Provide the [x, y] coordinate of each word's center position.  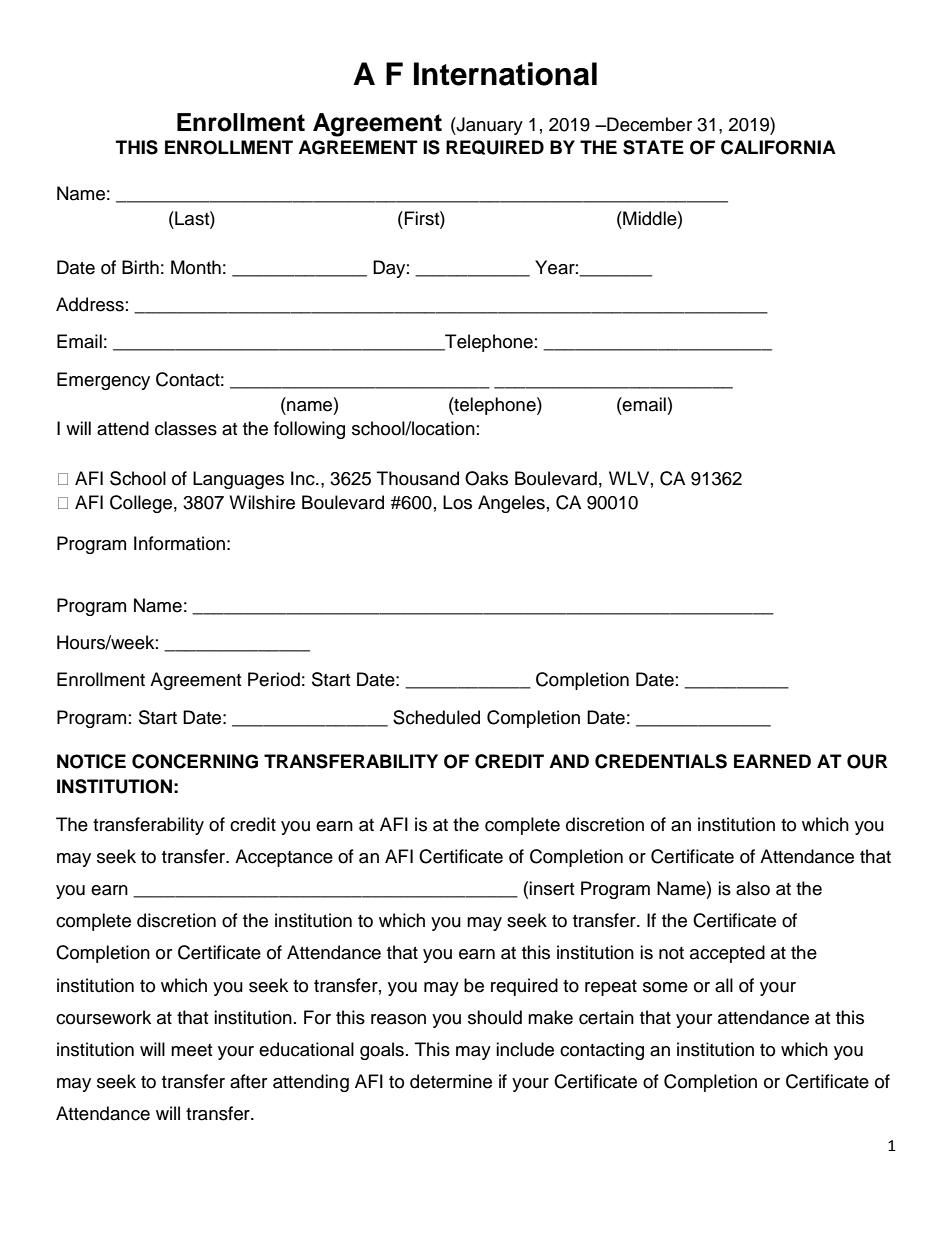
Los [457, 502]
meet [191, 1050]
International [505, 74]
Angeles [511, 504]
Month [196, 267]
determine [451, 1081]
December [648, 124]
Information [179, 543]
